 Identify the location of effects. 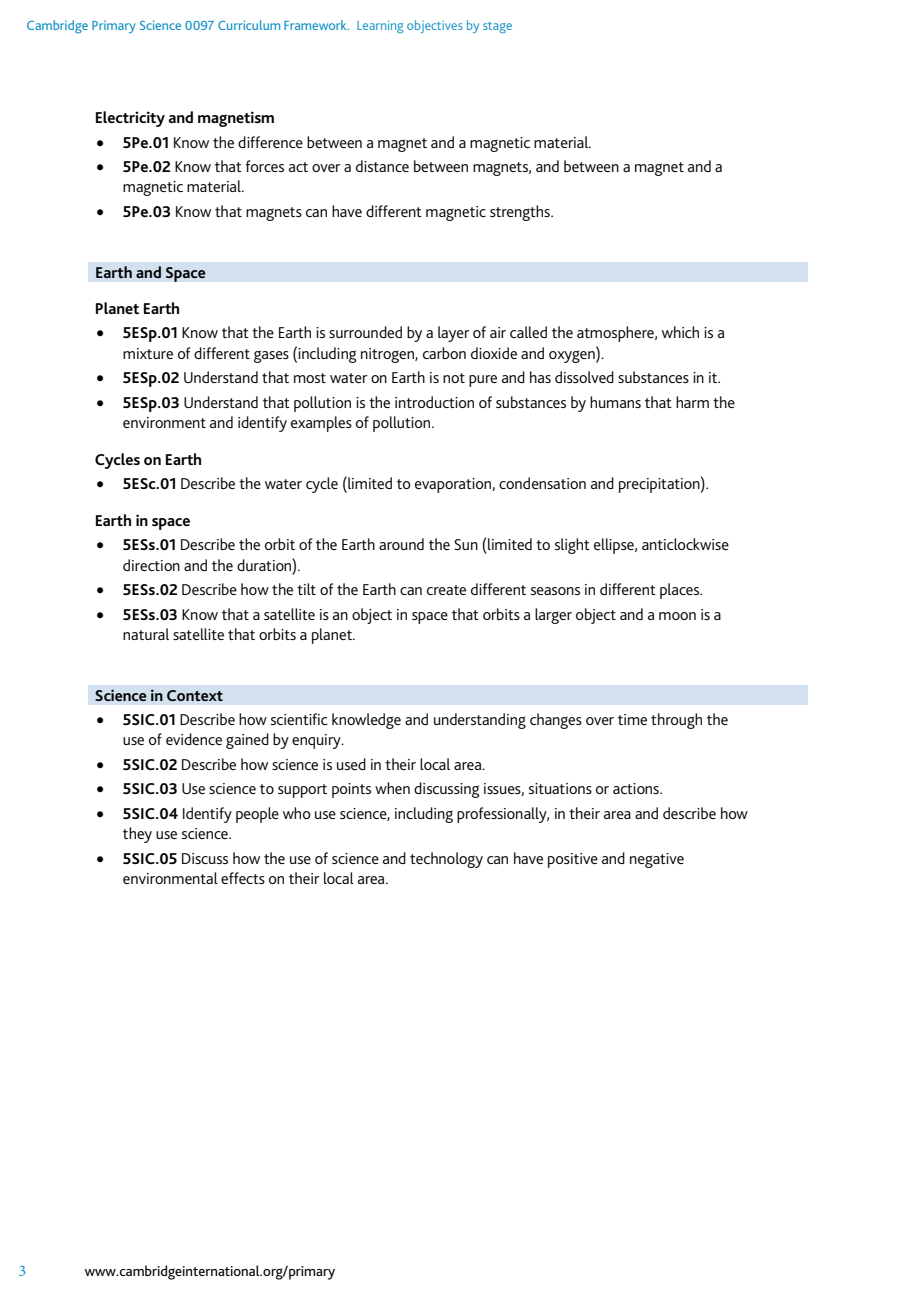
(243, 878).
